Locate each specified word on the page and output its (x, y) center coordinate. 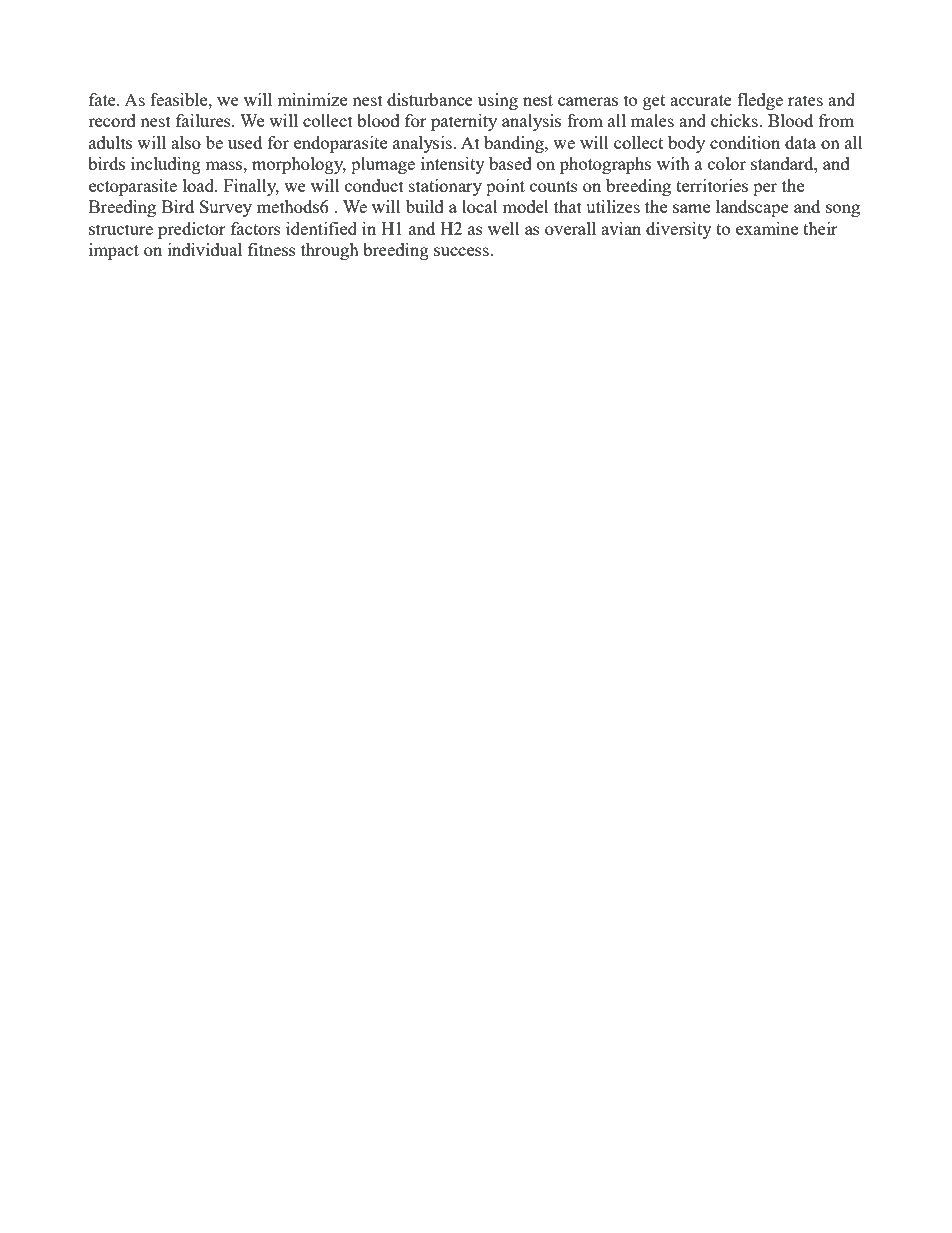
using (498, 101)
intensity (453, 165)
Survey (226, 208)
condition (745, 142)
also (186, 142)
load (200, 185)
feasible (180, 99)
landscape (752, 208)
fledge (760, 101)
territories (712, 185)
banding (515, 144)
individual (205, 249)
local (480, 206)
